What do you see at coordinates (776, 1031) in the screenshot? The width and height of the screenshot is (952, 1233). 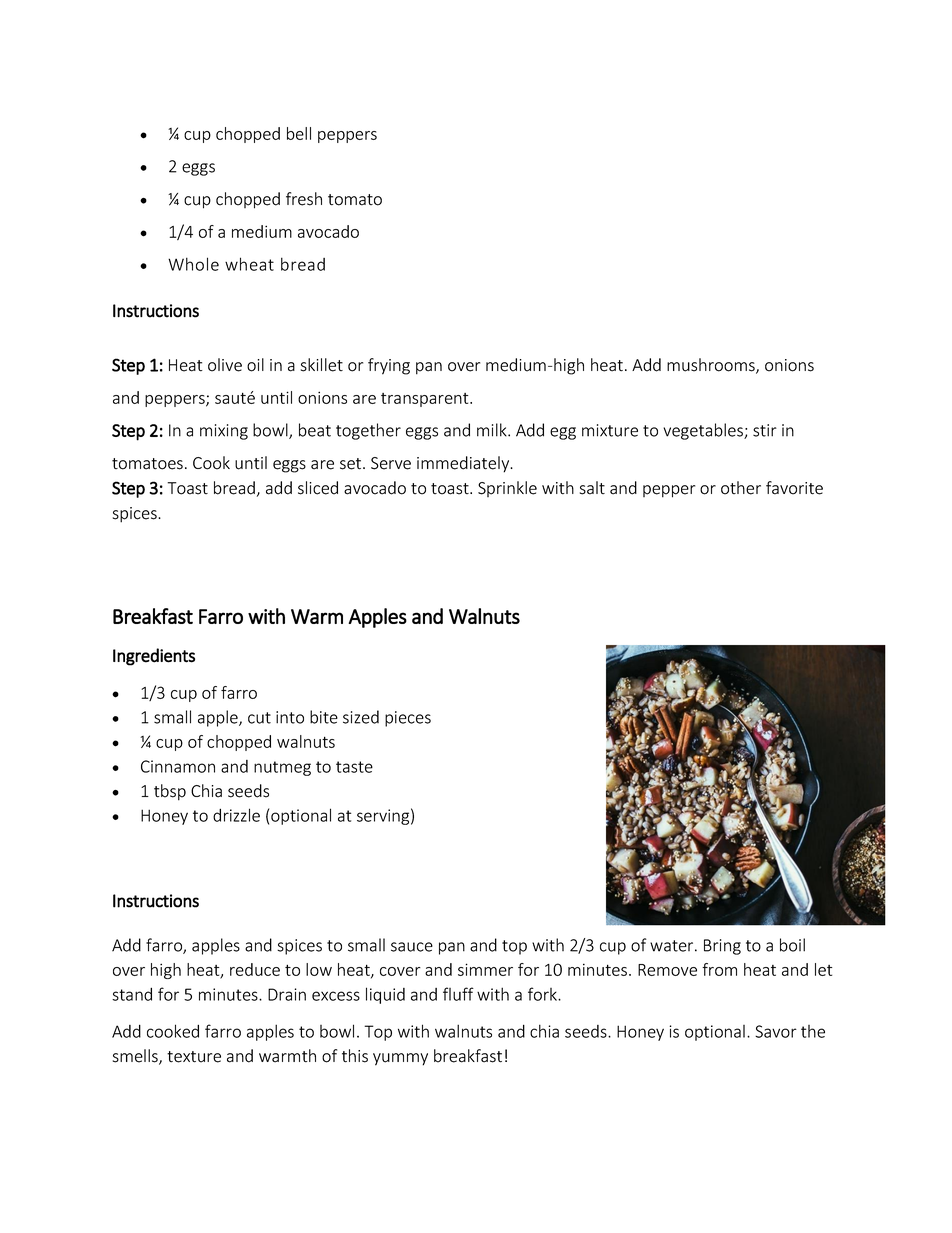 I see `Savor` at bounding box center [776, 1031].
